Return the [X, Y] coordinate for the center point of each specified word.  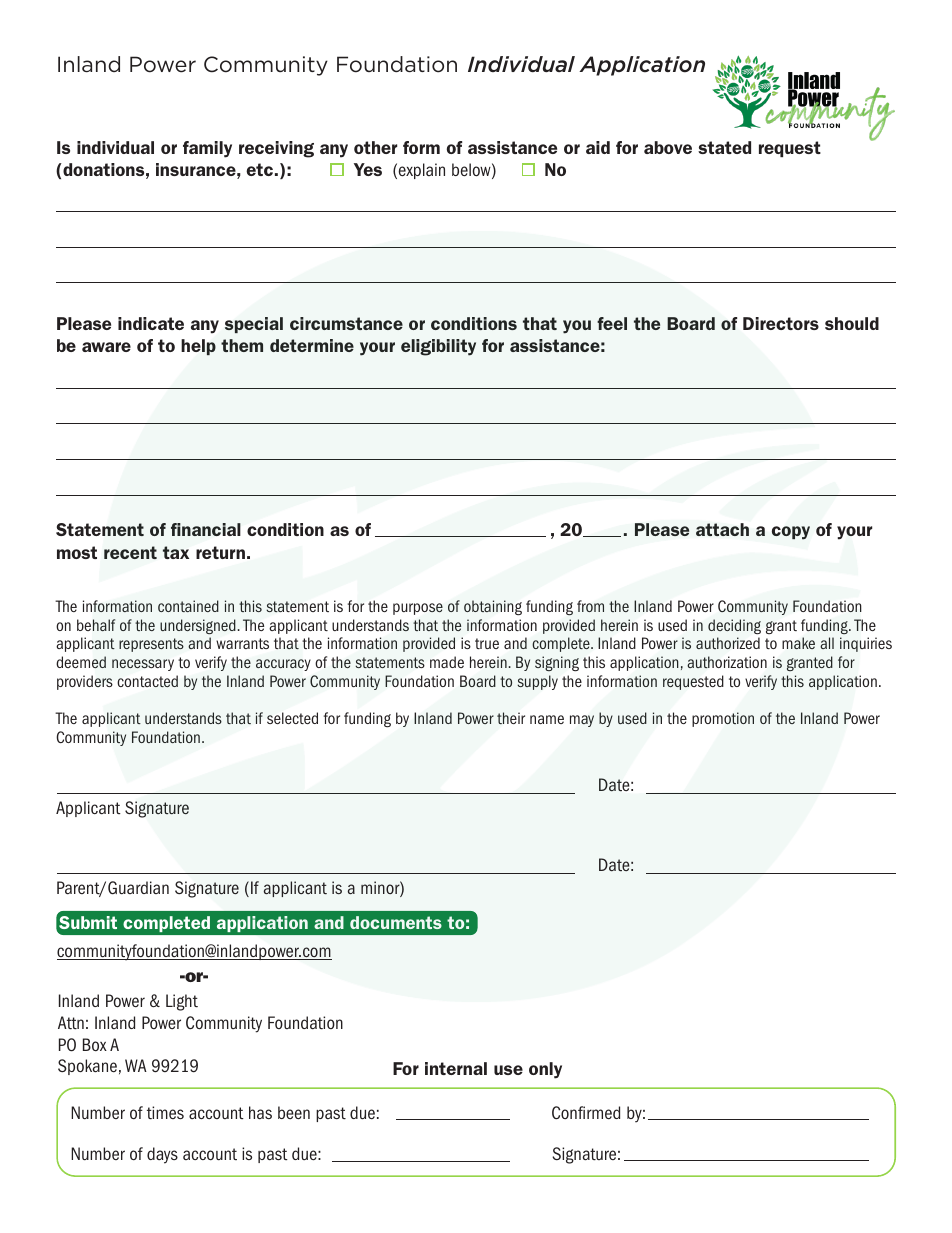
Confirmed [586, 1113]
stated [724, 147]
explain [422, 171]
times [165, 1113]
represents [151, 645]
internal [456, 1068]
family [207, 149]
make [798, 643]
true [487, 643]
